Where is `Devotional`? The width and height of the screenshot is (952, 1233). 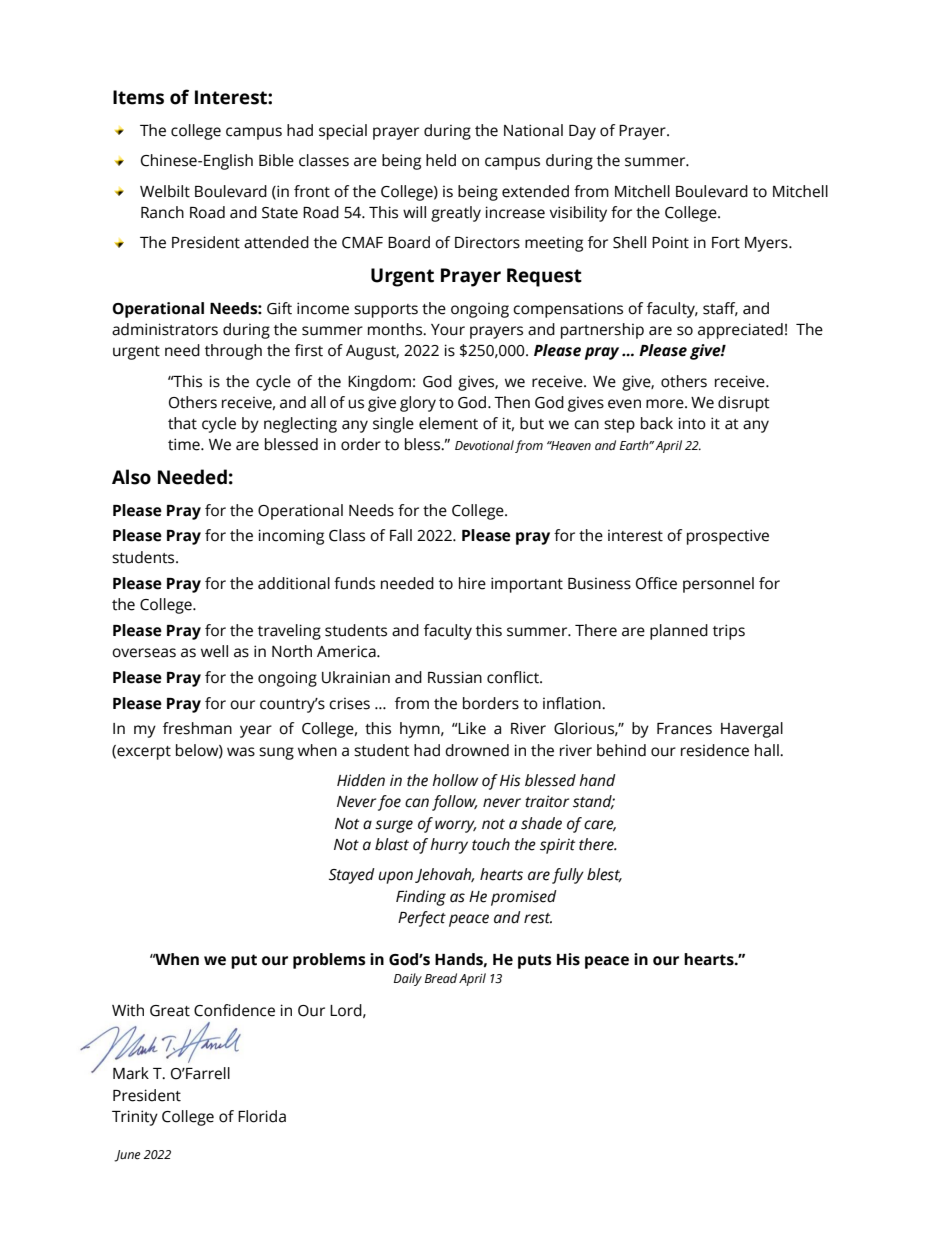
Devotional is located at coordinates (484, 445).
